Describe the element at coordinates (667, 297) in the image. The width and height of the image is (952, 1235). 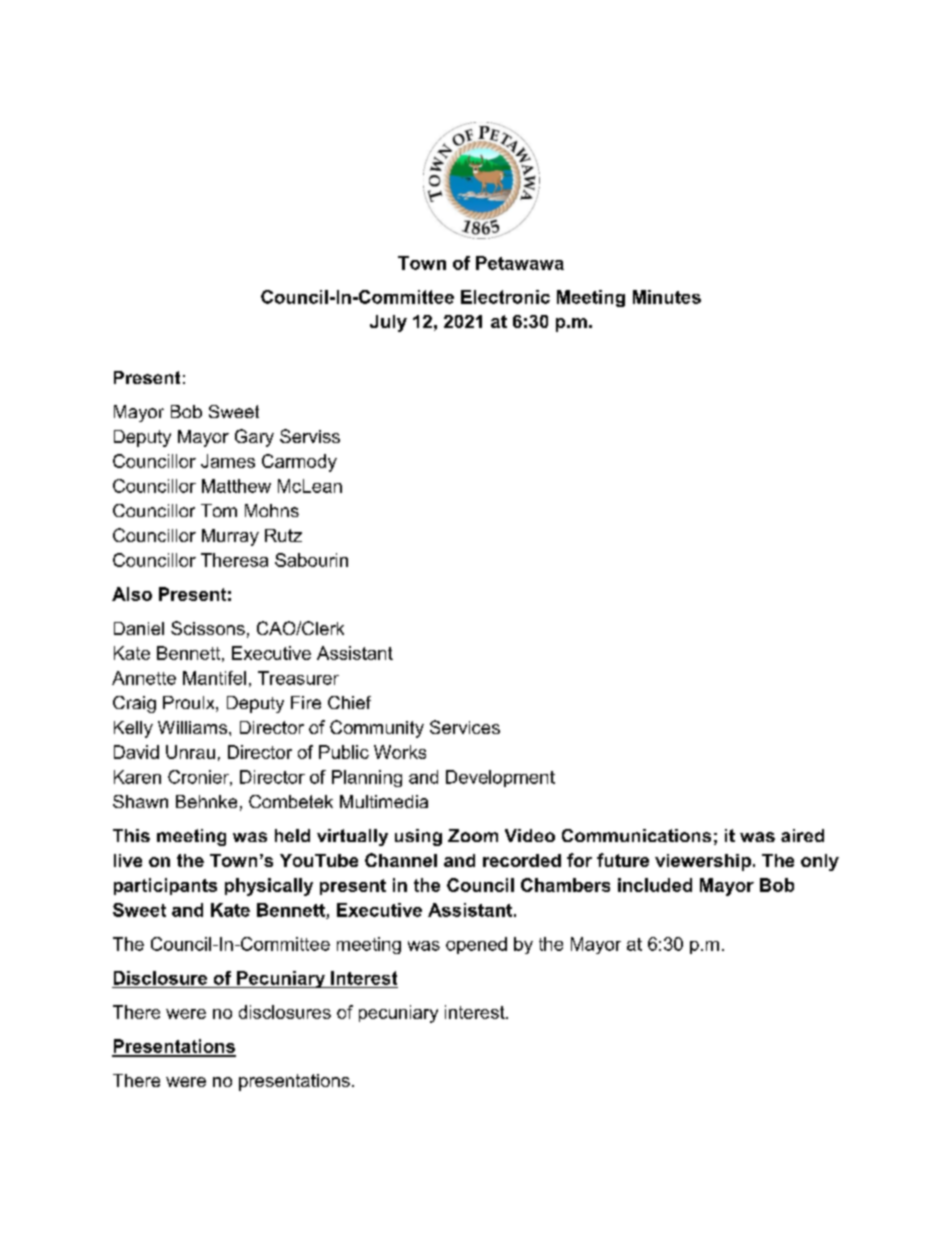
I see `Minutes` at that location.
